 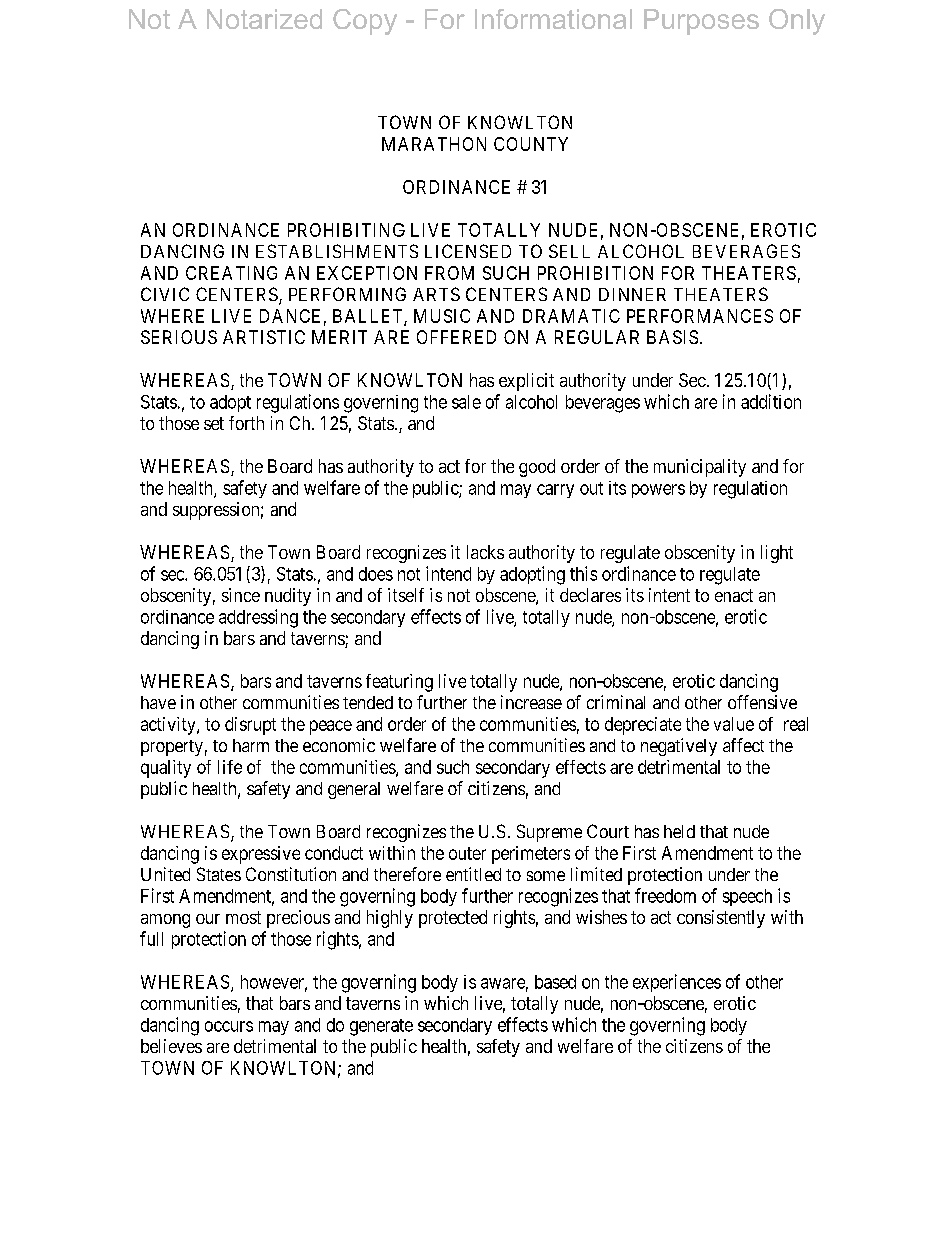 What do you see at coordinates (250, 726) in the image?
I see `disrupt` at bounding box center [250, 726].
